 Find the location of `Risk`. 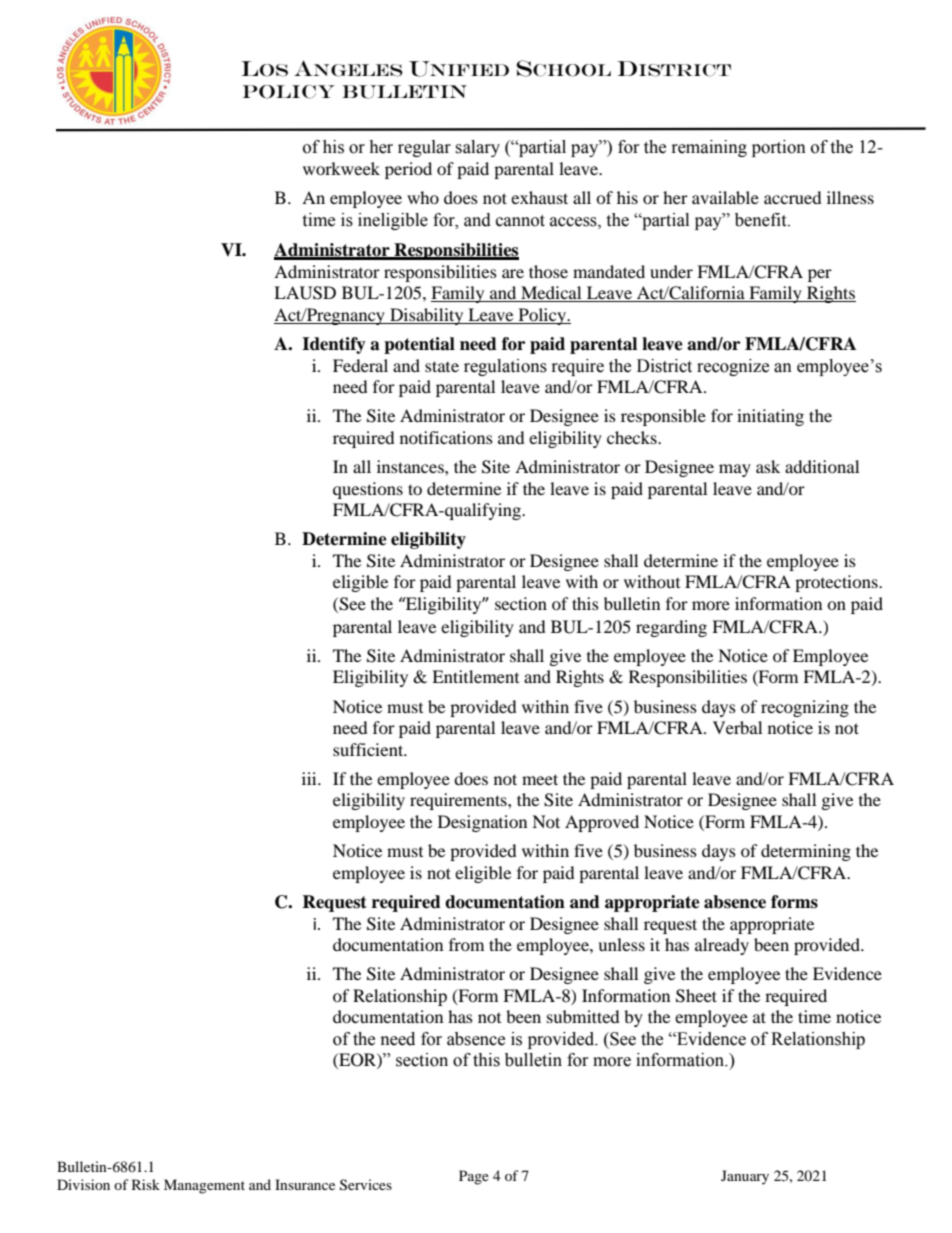

Risk is located at coordinates (146, 1184).
